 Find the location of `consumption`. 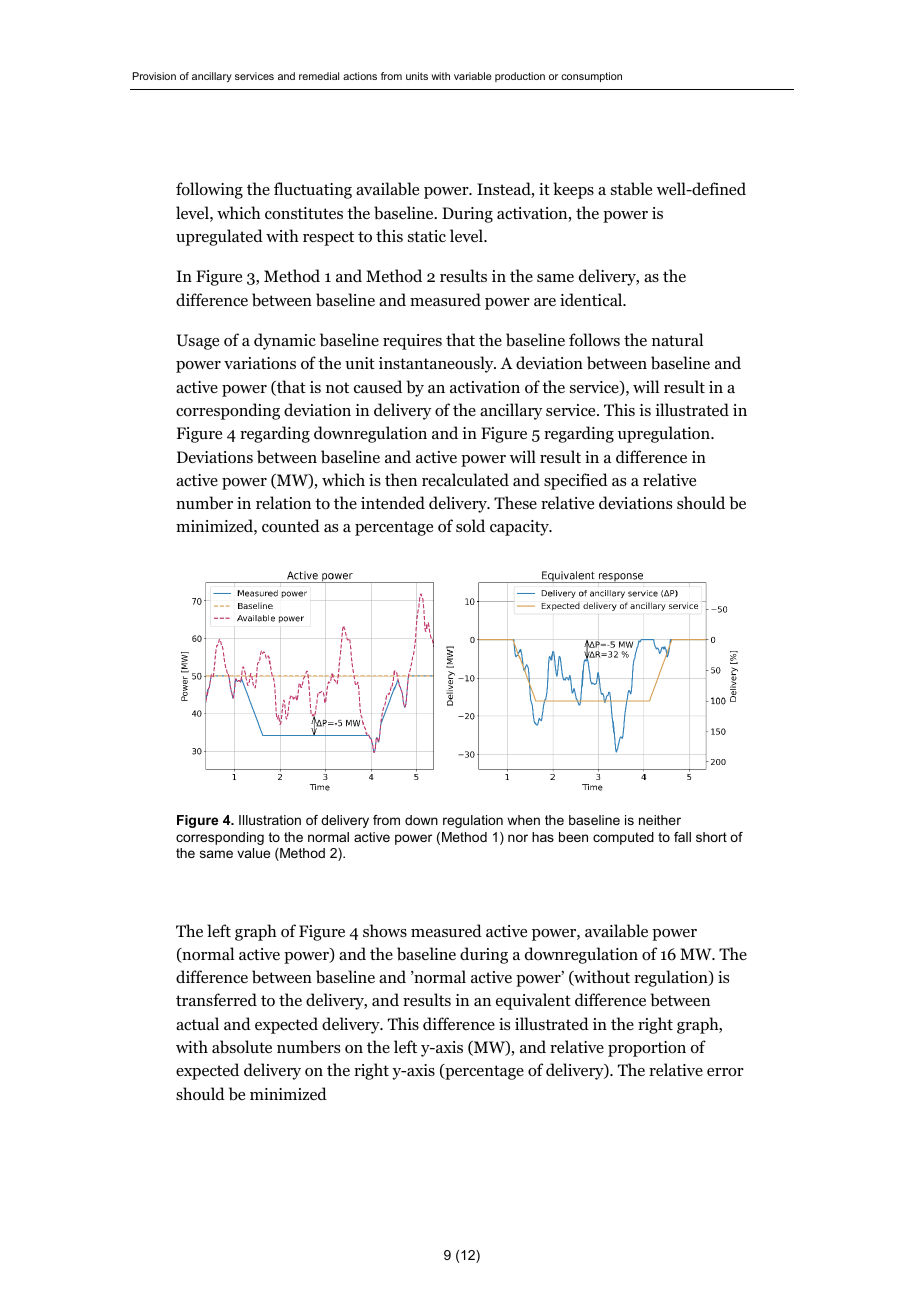

consumption is located at coordinates (591, 77).
